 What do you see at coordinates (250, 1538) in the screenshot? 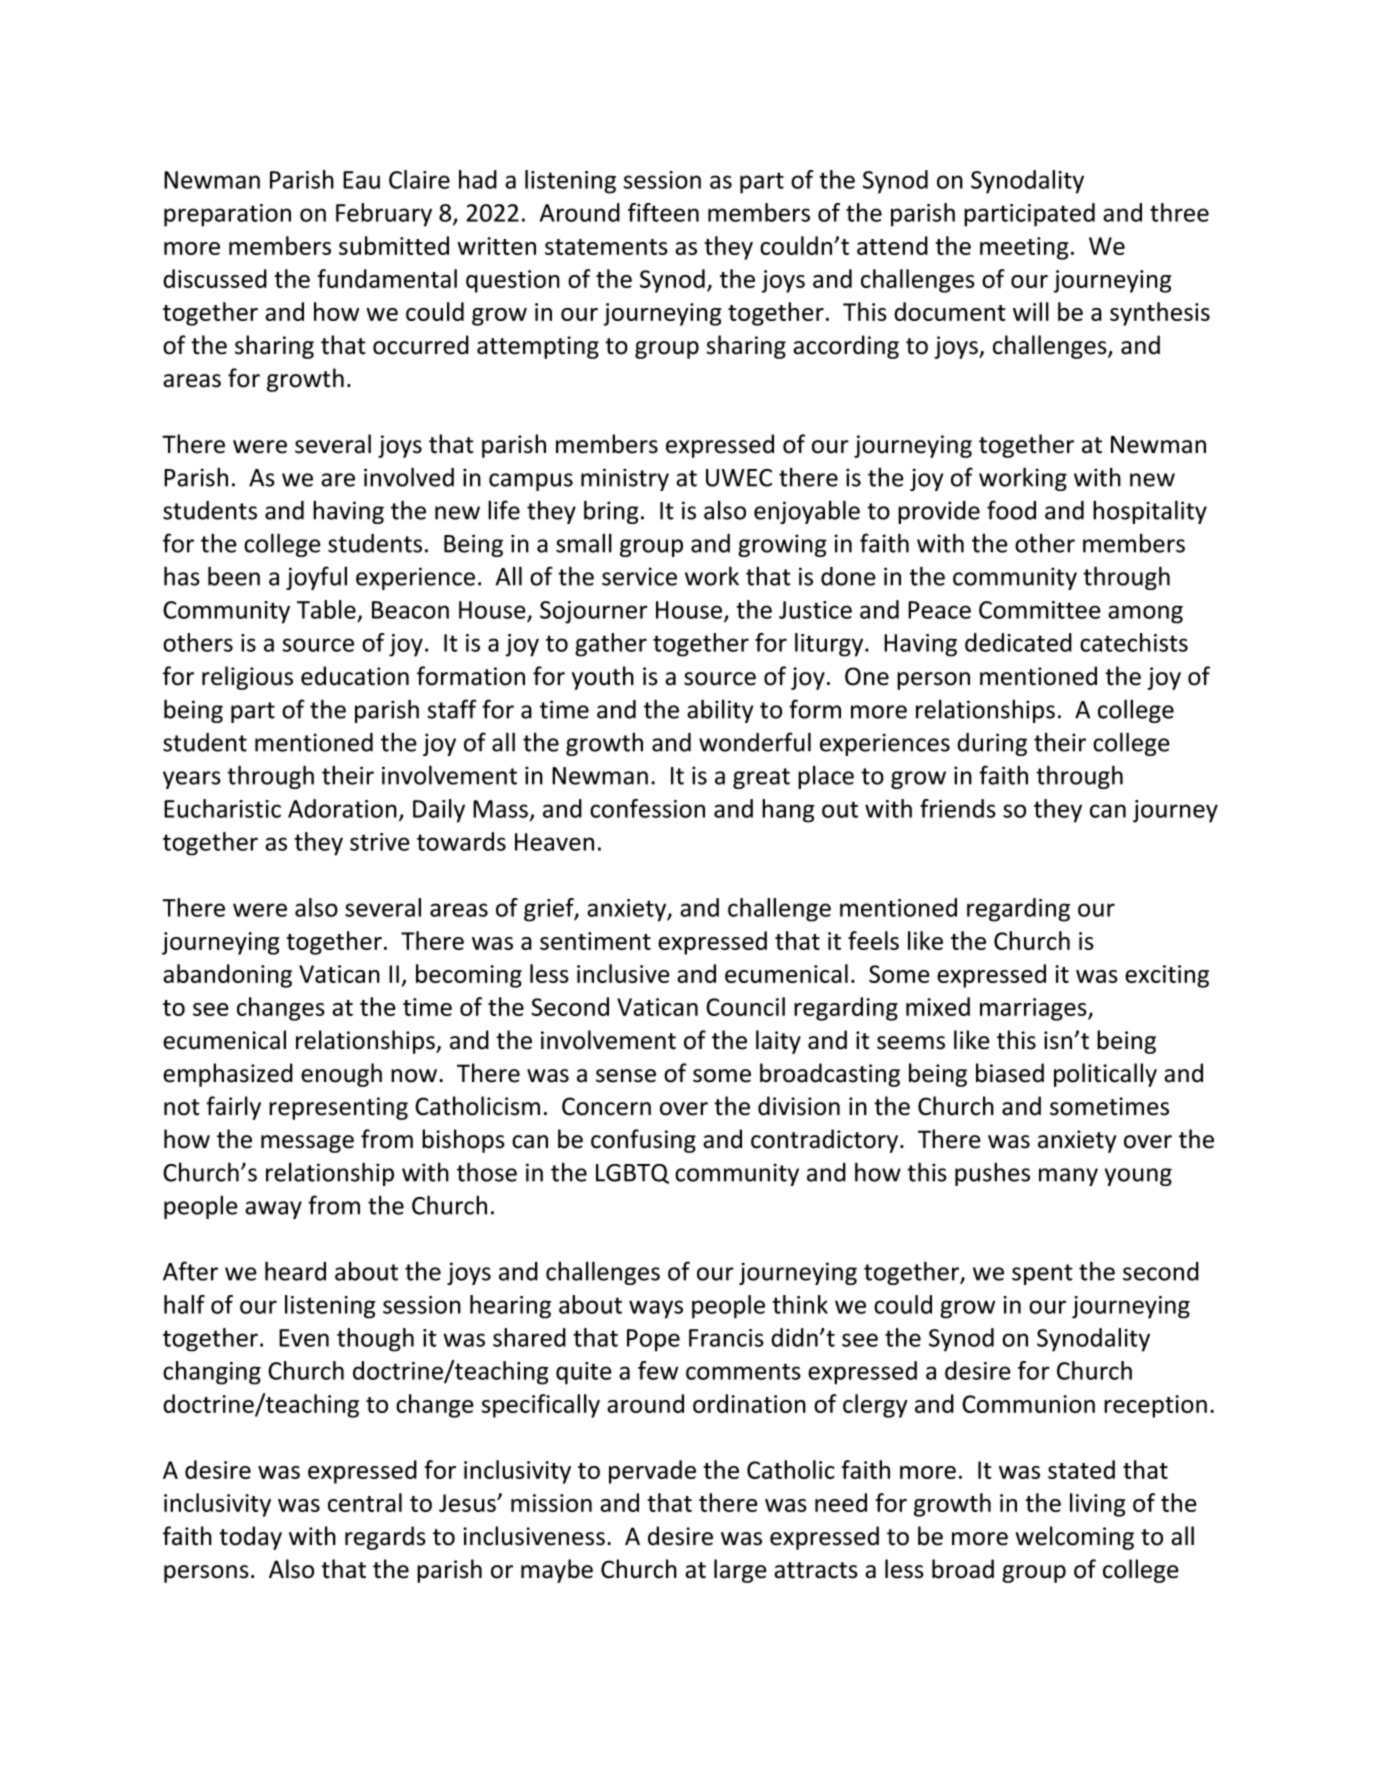
I see `today` at bounding box center [250, 1538].
